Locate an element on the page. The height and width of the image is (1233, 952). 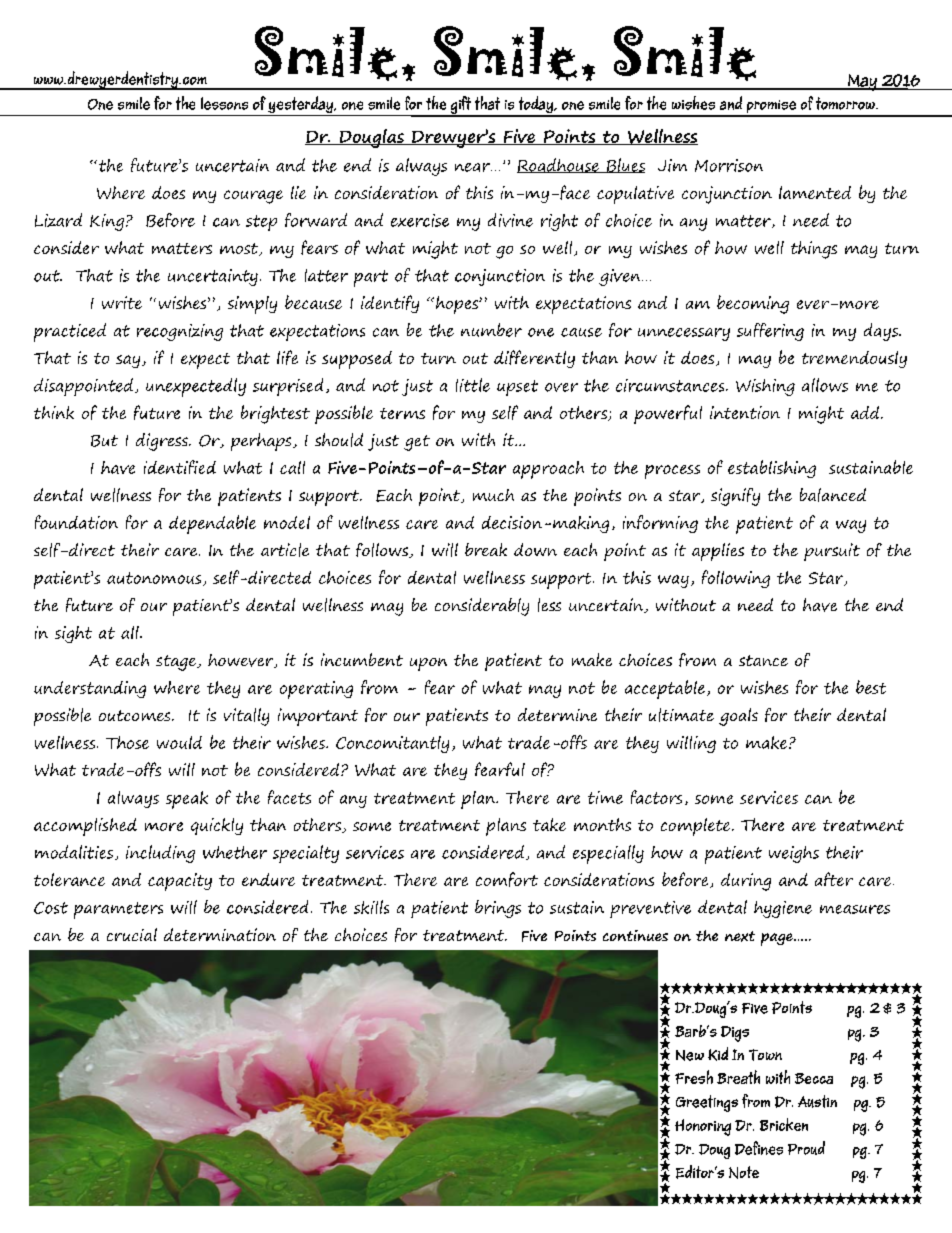
crucial is located at coordinates (132, 934).
